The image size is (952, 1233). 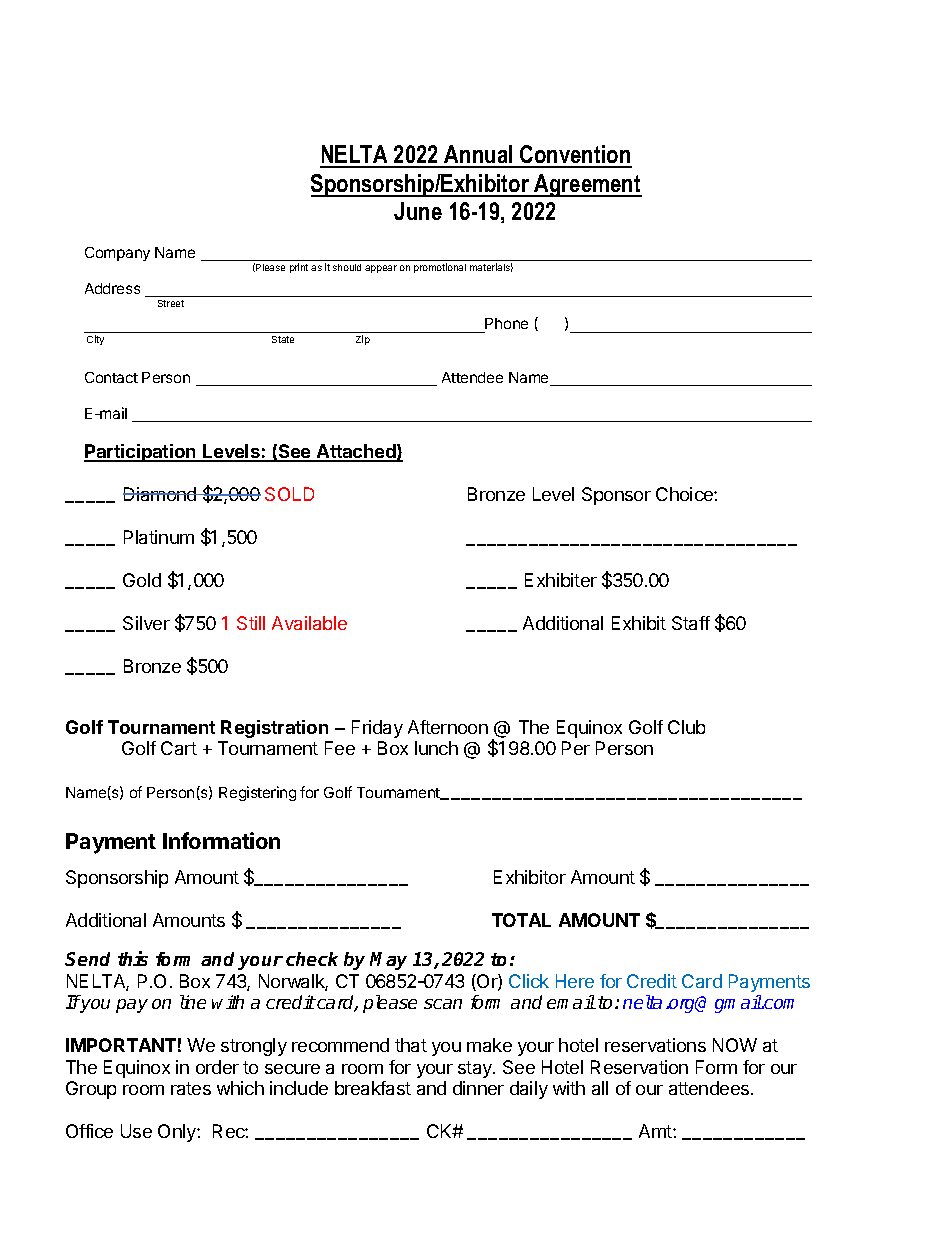 What do you see at coordinates (418, 211) in the document?
I see `June` at bounding box center [418, 211].
